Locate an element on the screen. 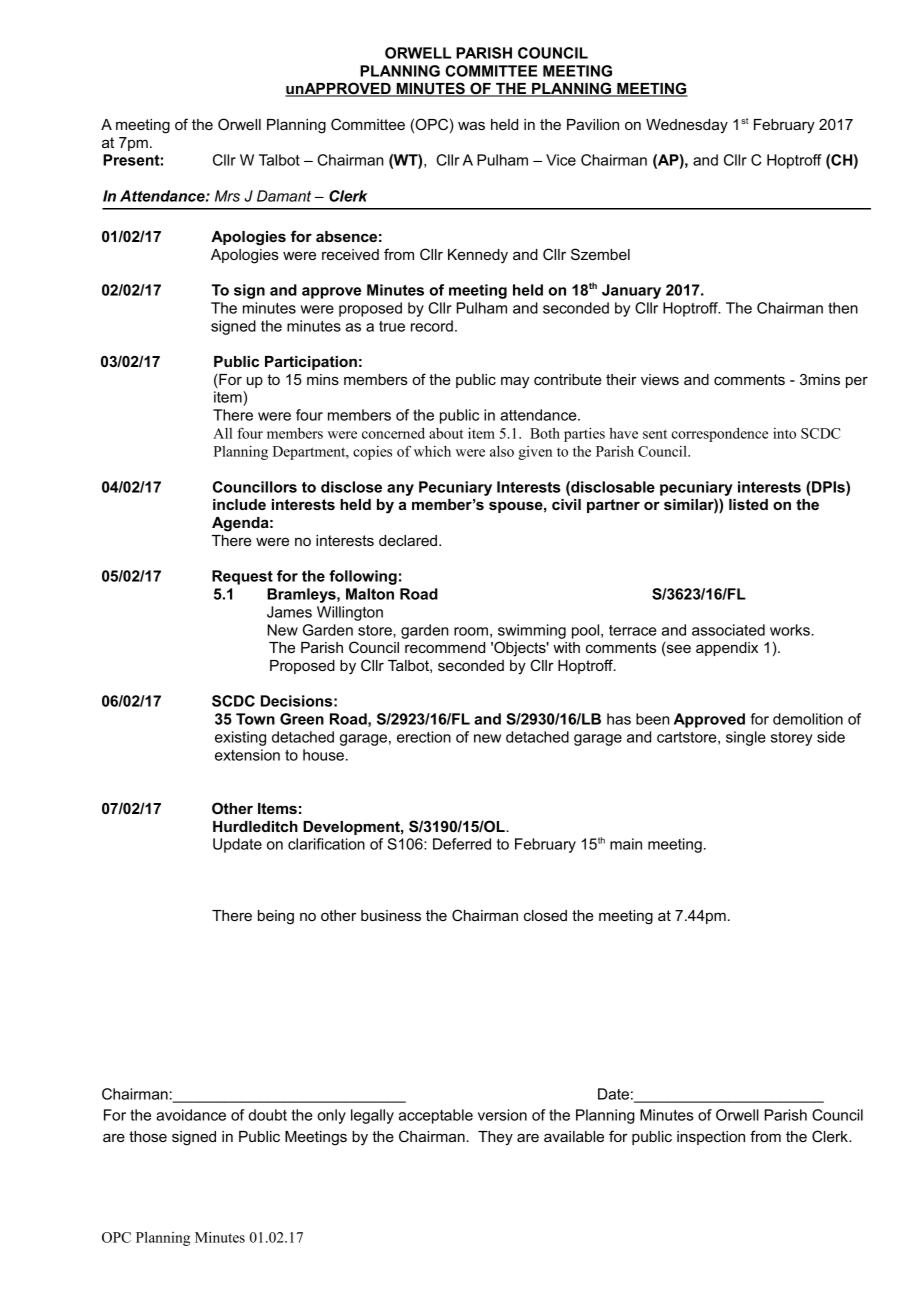 Image resolution: width=924 pixels, height=1308 pixels. also is located at coordinates (502, 451).
